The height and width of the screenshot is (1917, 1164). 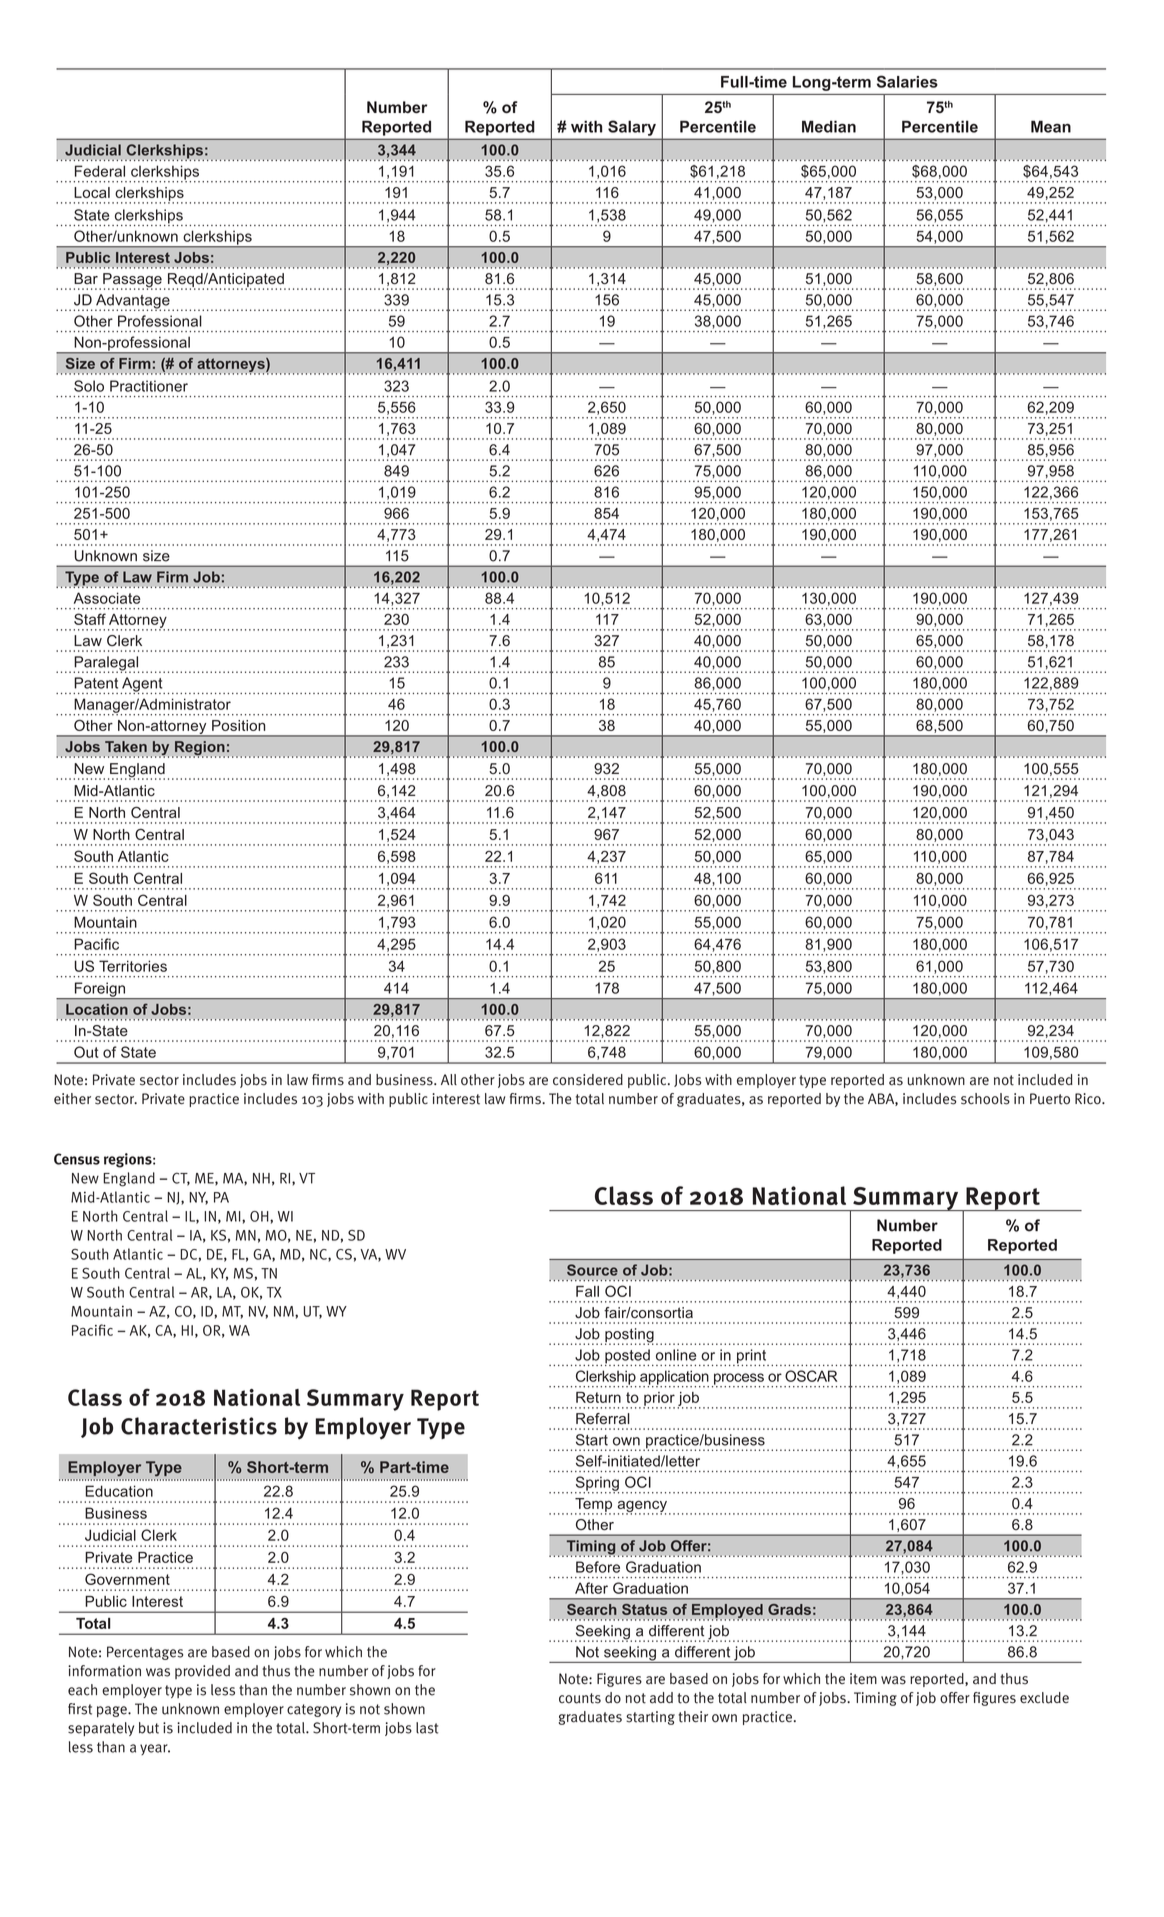 What do you see at coordinates (100, 171) in the screenshot?
I see `Federal` at bounding box center [100, 171].
